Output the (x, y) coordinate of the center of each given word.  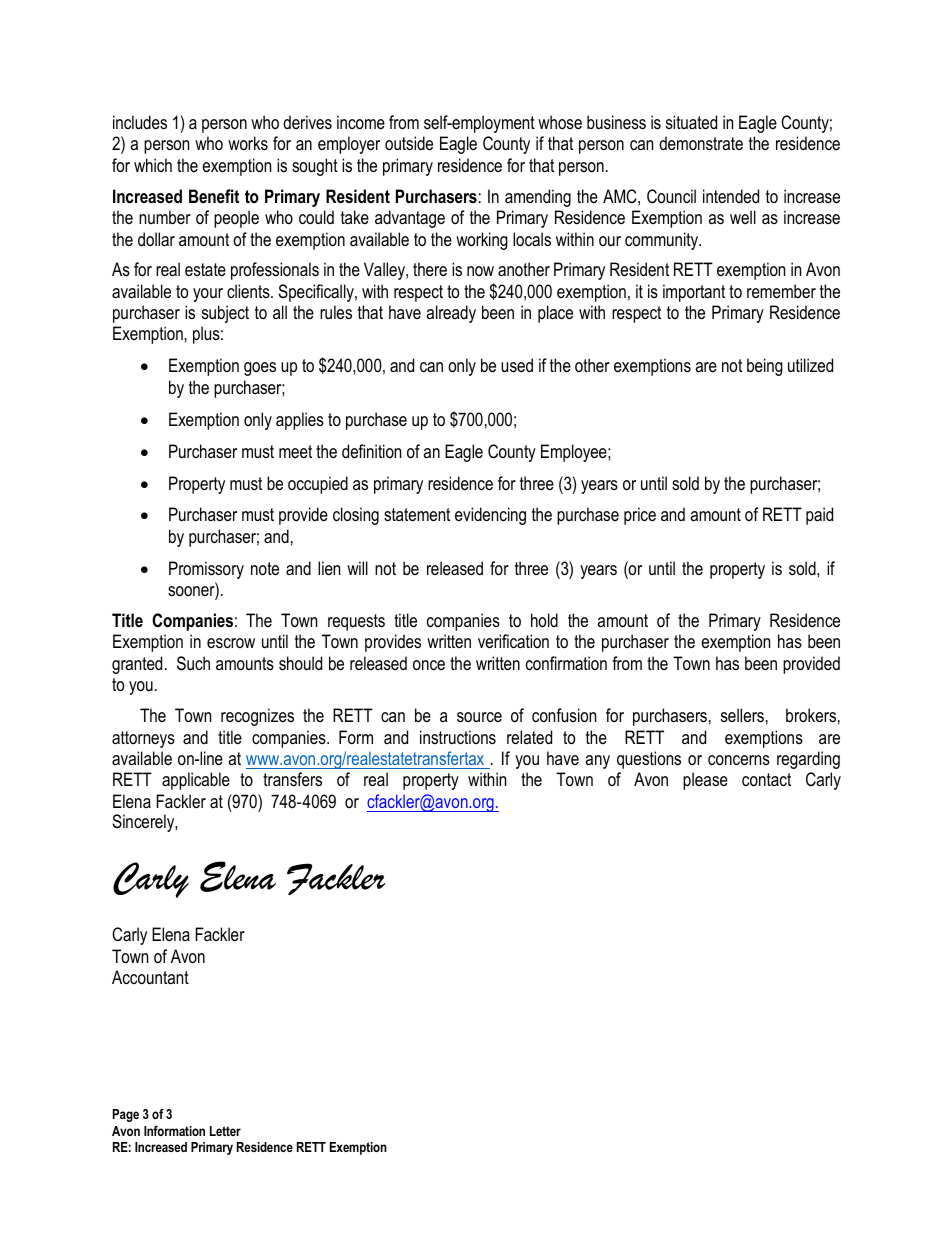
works (248, 143)
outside (409, 143)
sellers (742, 715)
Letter (225, 1131)
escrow (231, 643)
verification (513, 641)
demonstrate (701, 143)
